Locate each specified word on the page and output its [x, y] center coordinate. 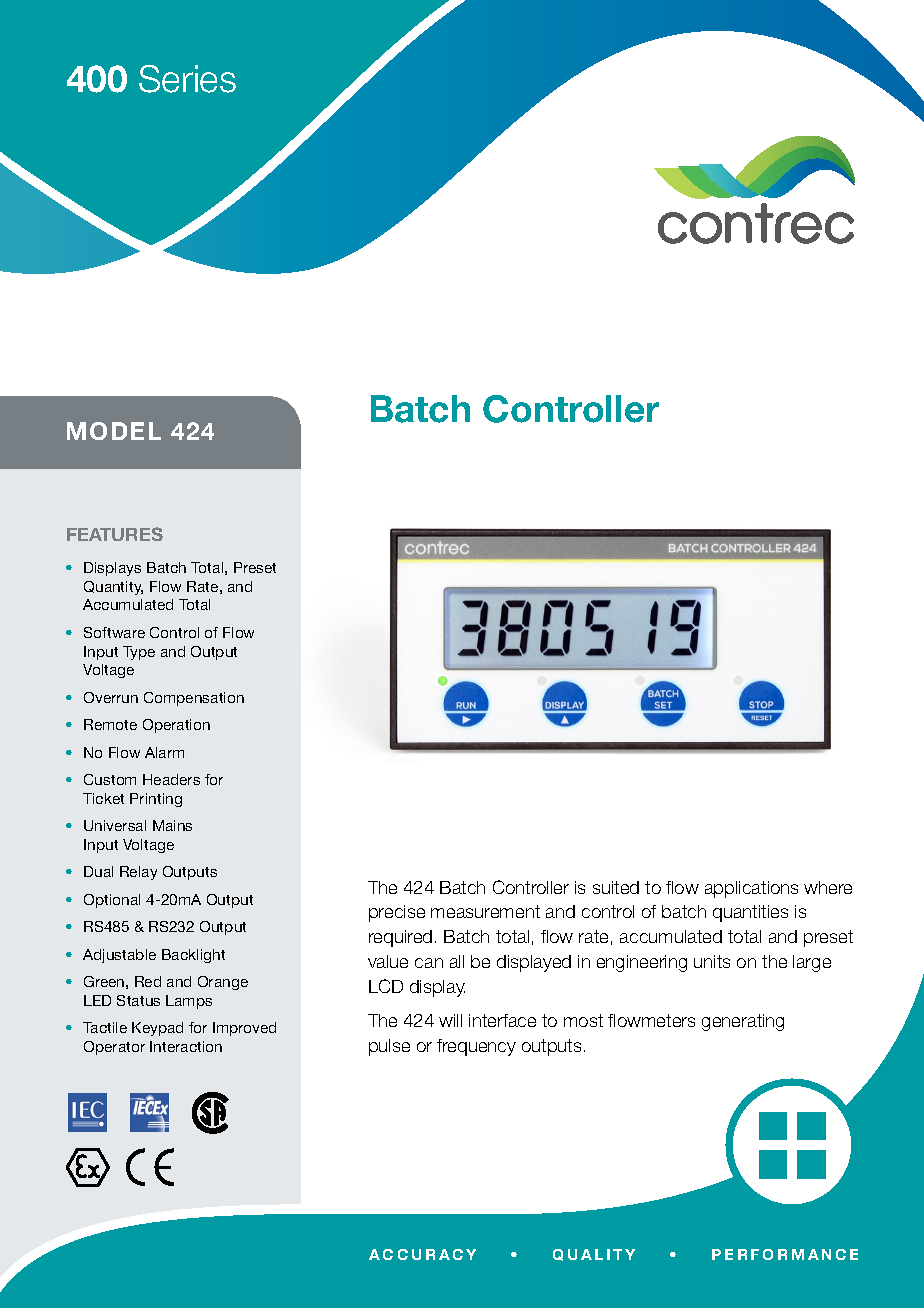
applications [751, 889]
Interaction [186, 1046]
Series [187, 79]
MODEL [114, 431]
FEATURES [115, 534]
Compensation [194, 699]
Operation [176, 726]
